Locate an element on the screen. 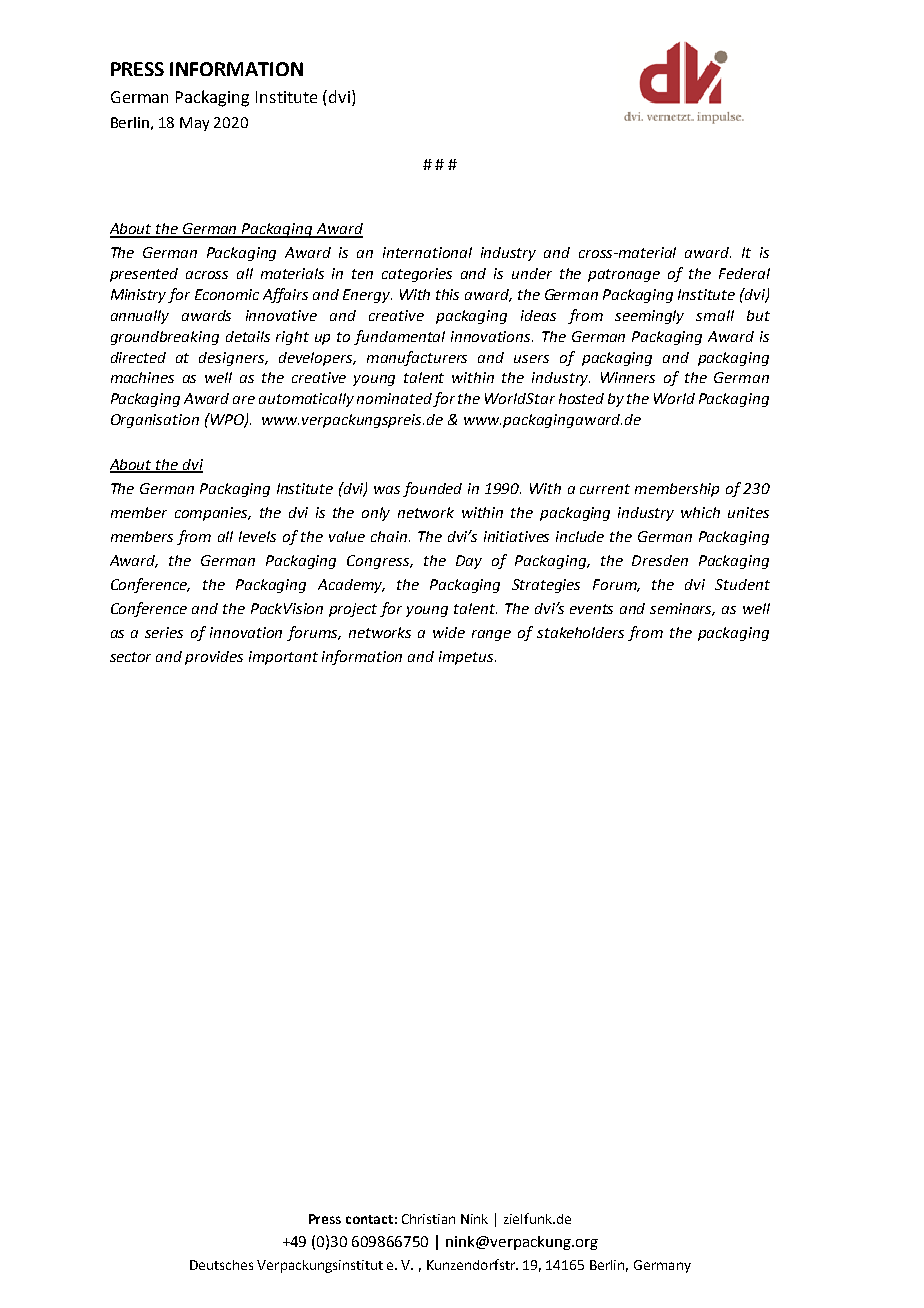 Image resolution: width=924 pixels, height=1308 pixels. seminars is located at coordinates (682, 609).
